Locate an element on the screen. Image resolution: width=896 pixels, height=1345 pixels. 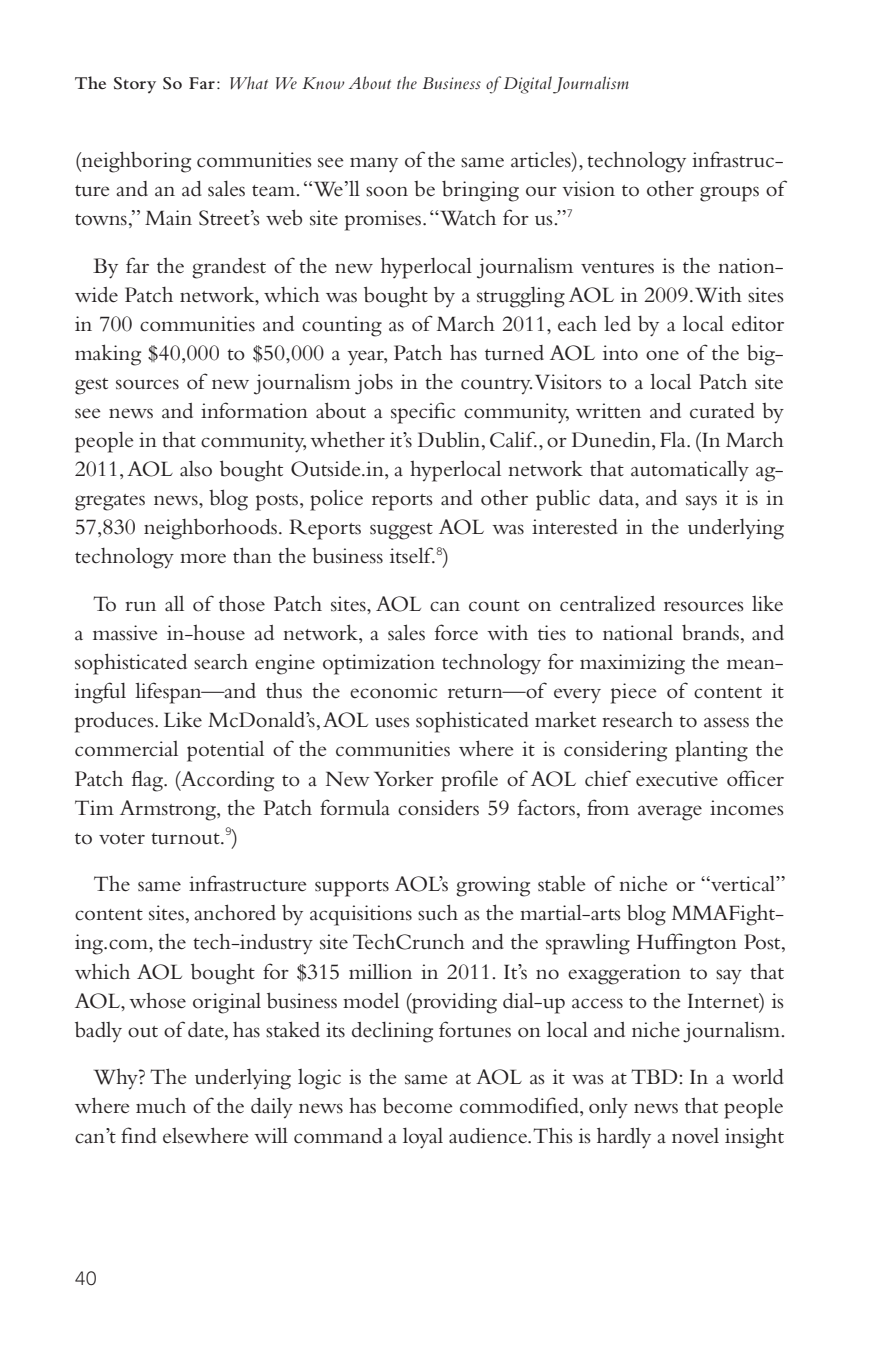
novel is located at coordinates (695, 1135).
